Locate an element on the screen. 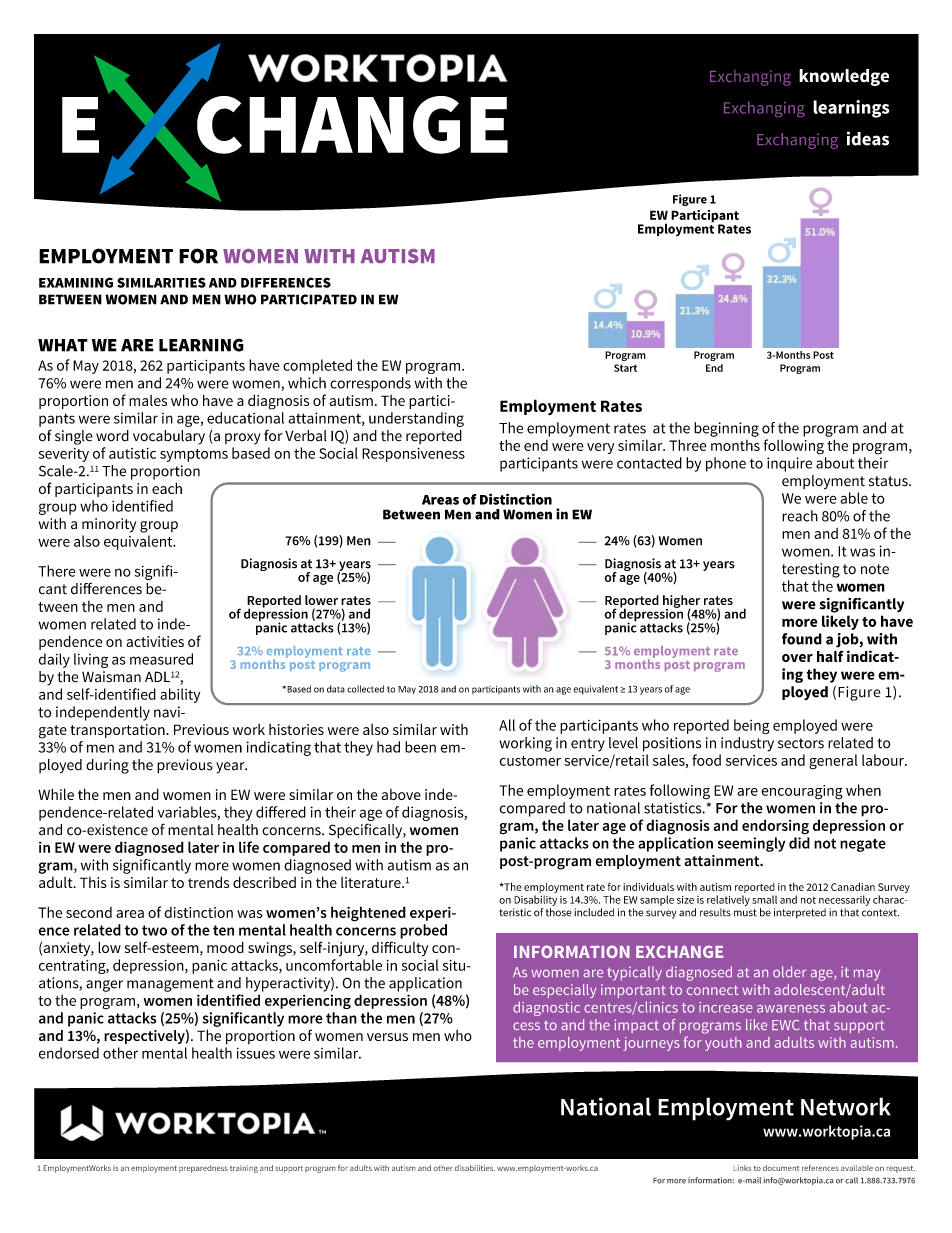  inquire is located at coordinates (789, 464).
